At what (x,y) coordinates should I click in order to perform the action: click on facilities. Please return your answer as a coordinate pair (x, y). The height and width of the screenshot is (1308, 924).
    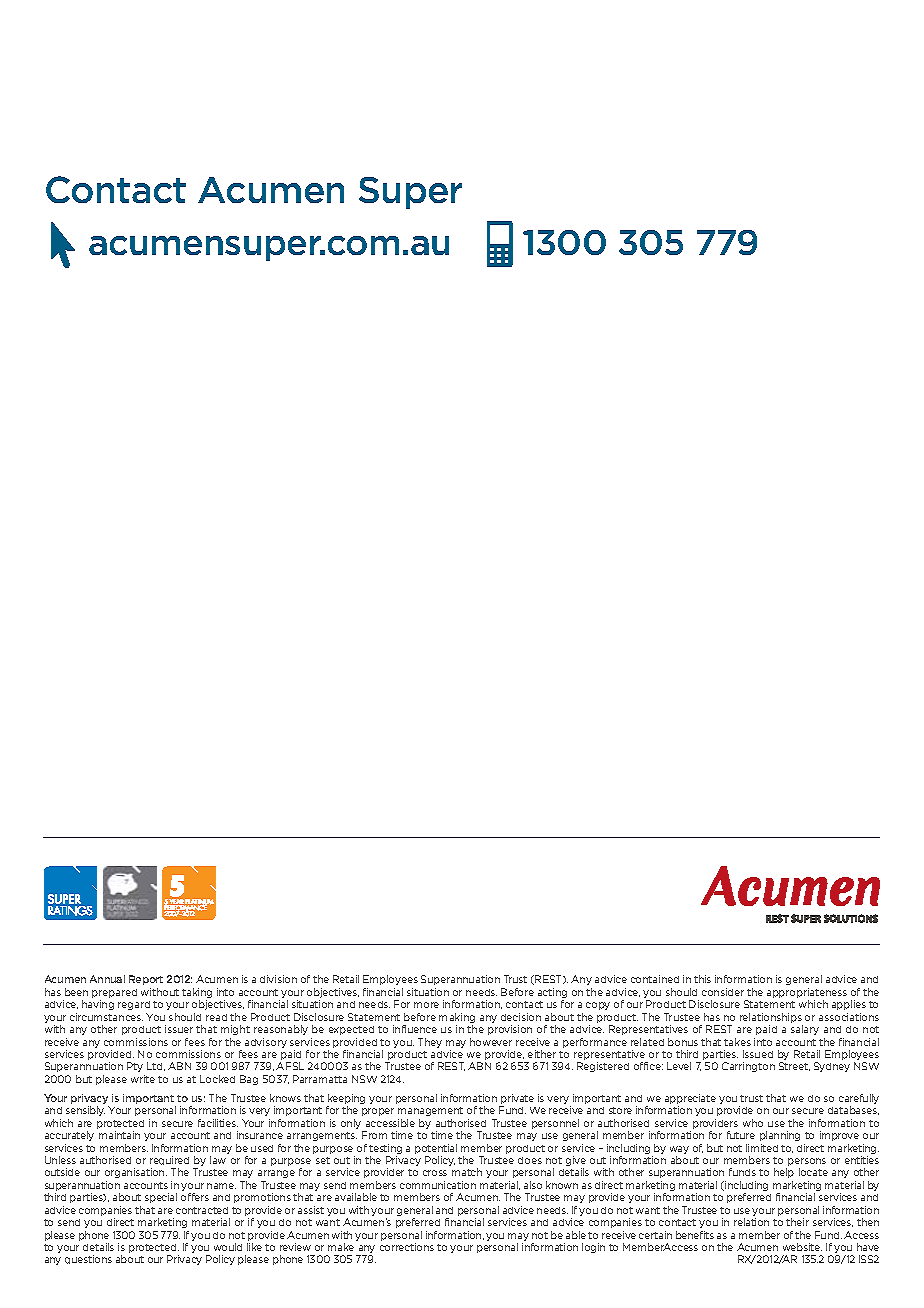
    Looking at the image, I should click on (218, 1123).
